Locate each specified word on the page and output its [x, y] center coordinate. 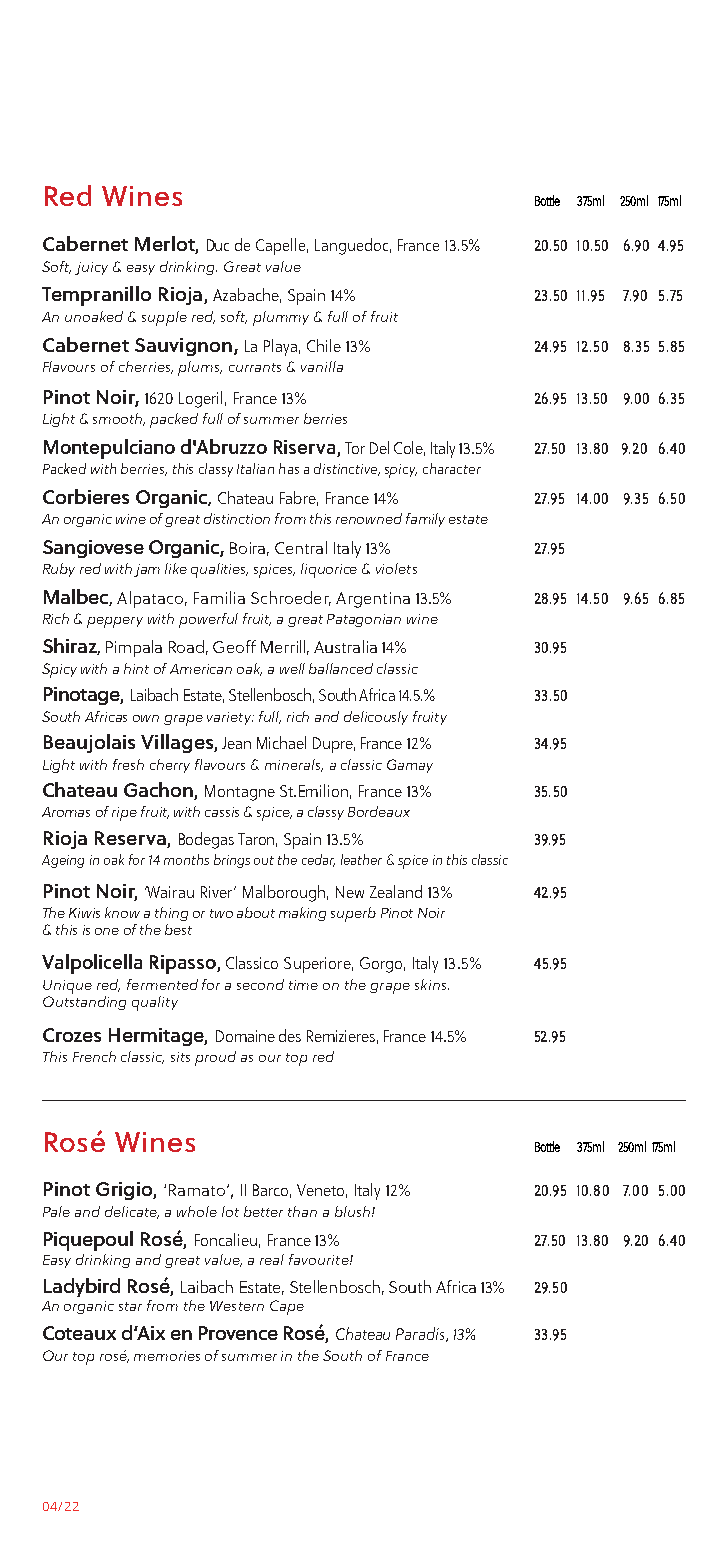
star [130, 1306]
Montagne [240, 793]
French [94, 1056]
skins [432, 984]
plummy [281, 318]
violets [396, 568]
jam [147, 570]
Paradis [421, 1334]
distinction [237, 518]
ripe [124, 814]
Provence [238, 1333]
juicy [91, 268]
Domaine [245, 1036]
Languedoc [353, 246]
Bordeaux [379, 811]
